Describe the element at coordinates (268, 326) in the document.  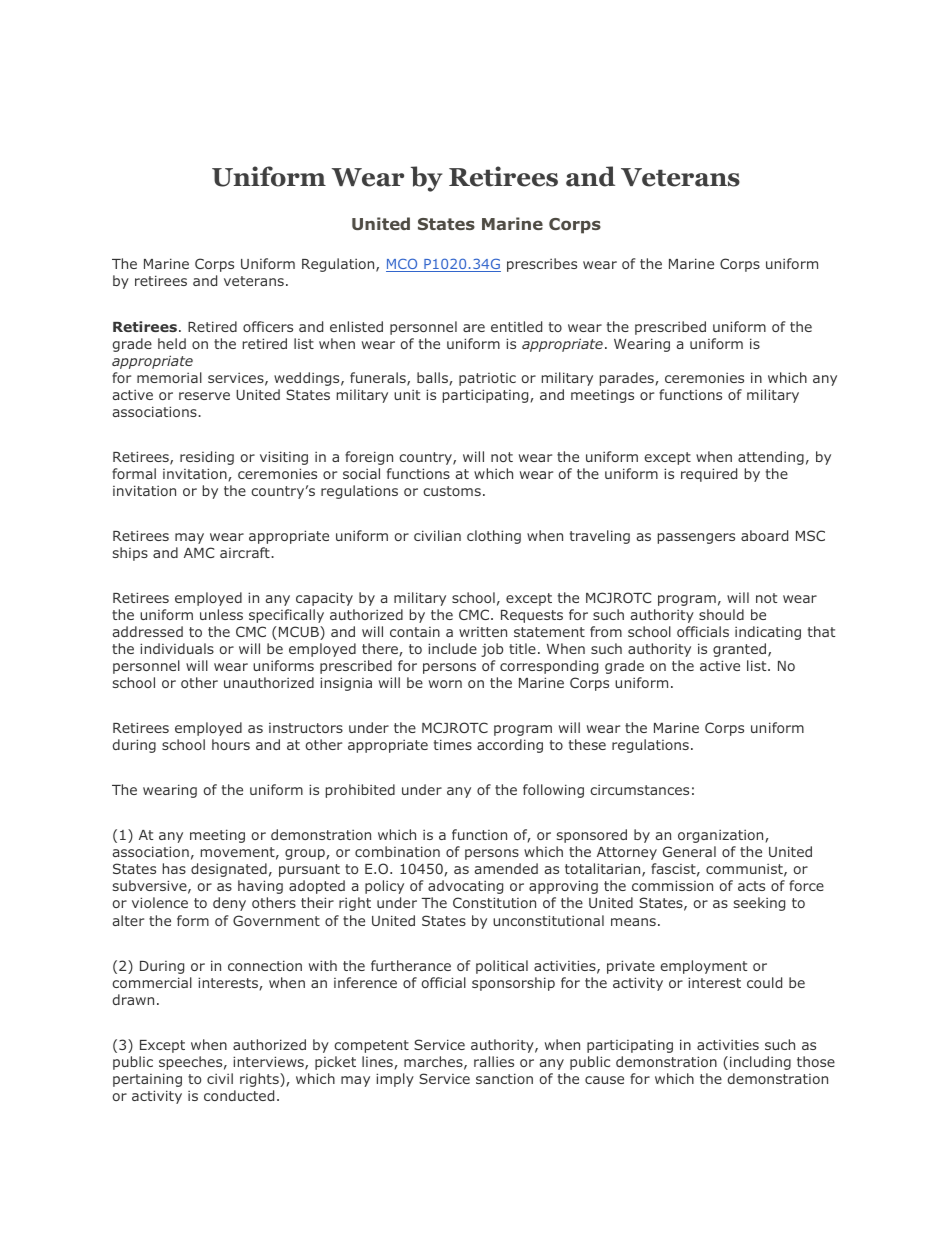
I see `officers` at that location.
